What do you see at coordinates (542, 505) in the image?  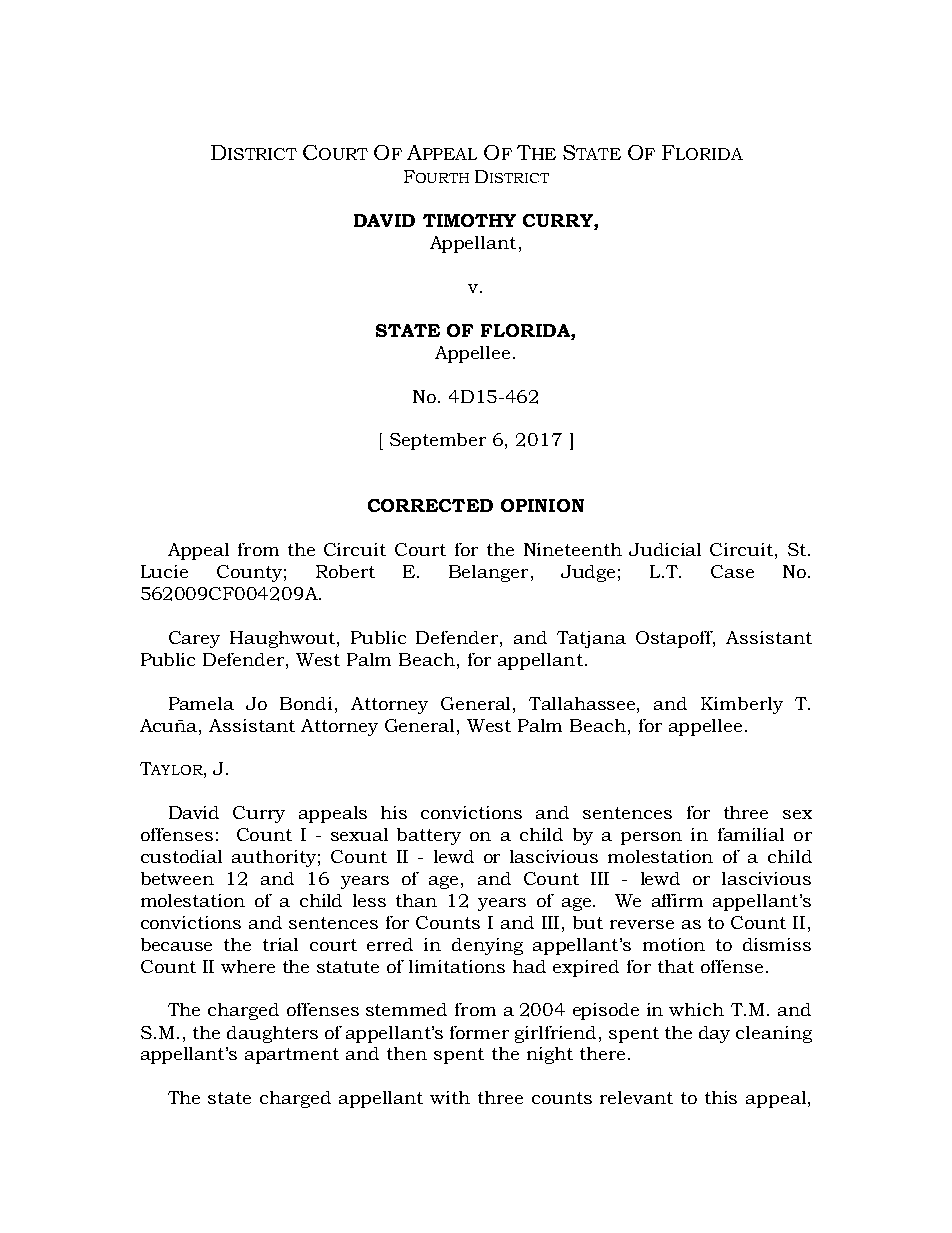 I see `OPINION` at bounding box center [542, 505].
